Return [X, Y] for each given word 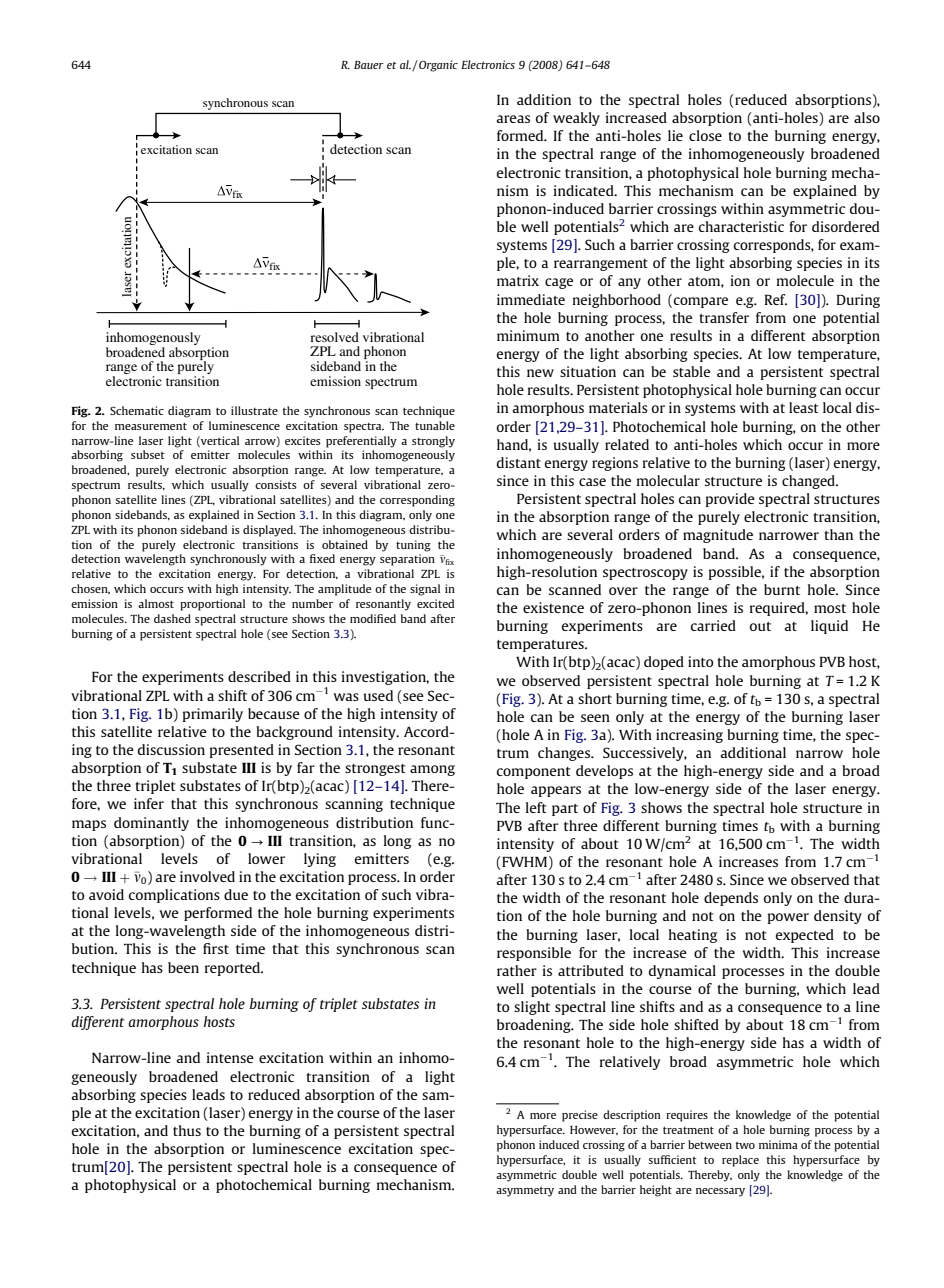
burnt [782, 589]
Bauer [369, 65]
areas [513, 119]
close [705, 135]
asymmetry [525, 1192]
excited [435, 603]
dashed [172, 618]
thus [187, 1130]
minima [778, 1144]
